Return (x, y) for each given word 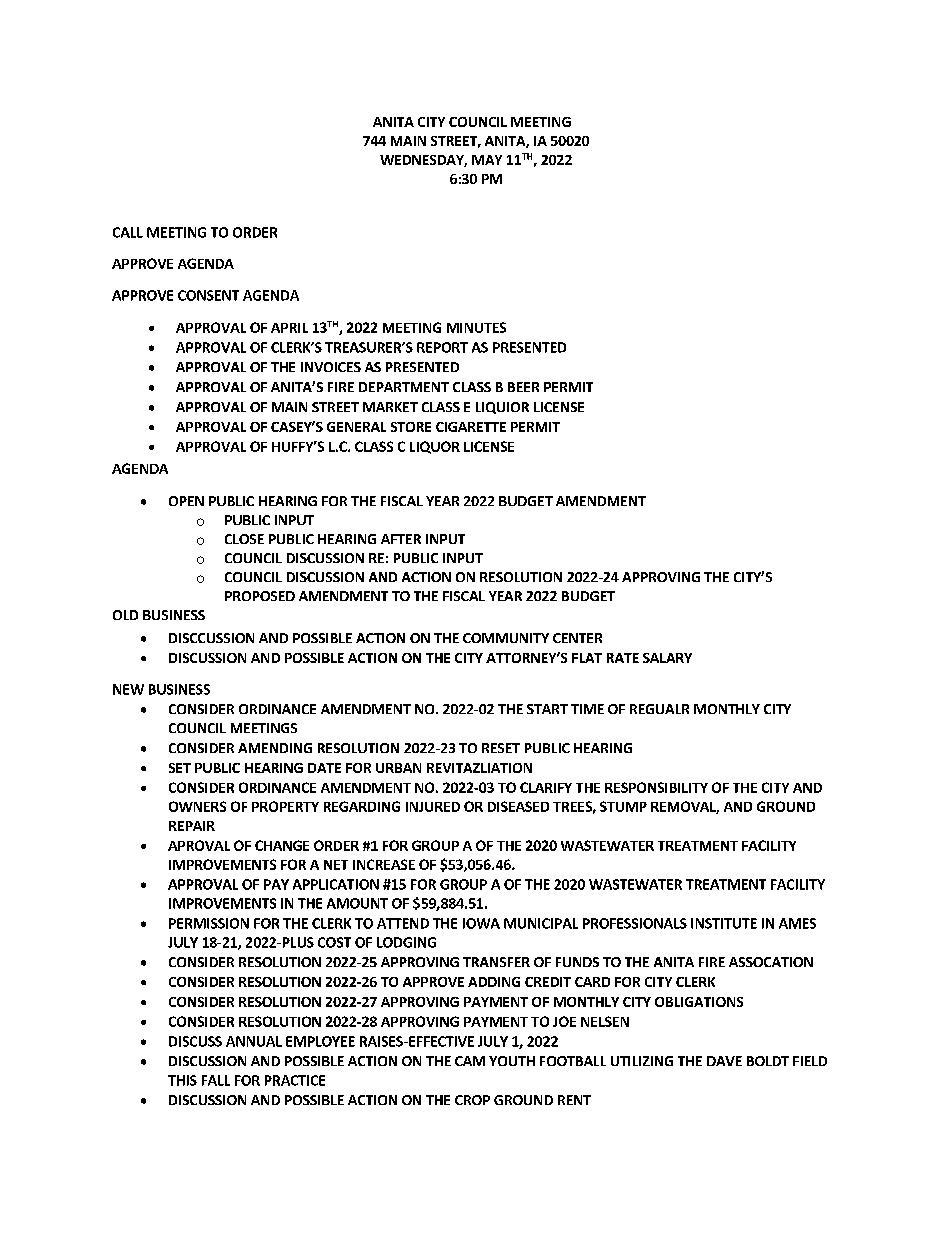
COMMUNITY (506, 638)
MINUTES (476, 327)
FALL (216, 1080)
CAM (470, 1061)
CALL (128, 232)
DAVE (724, 1061)
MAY (487, 160)
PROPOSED (260, 596)
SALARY (667, 658)
